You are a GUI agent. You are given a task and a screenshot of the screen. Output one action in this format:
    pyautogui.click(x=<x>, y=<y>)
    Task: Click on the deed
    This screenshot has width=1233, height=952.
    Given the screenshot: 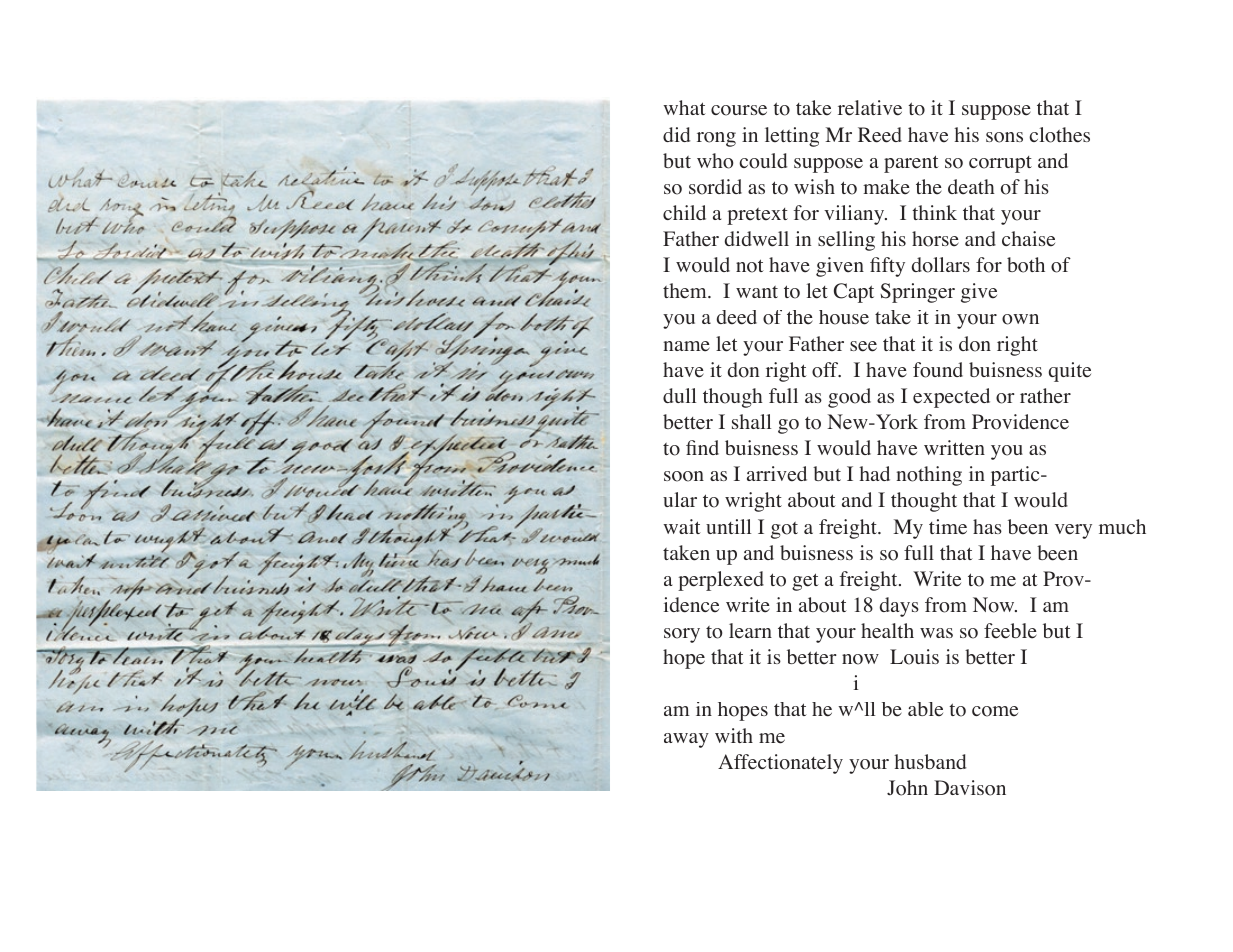 What is the action you would take?
    pyautogui.click(x=737, y=317)
